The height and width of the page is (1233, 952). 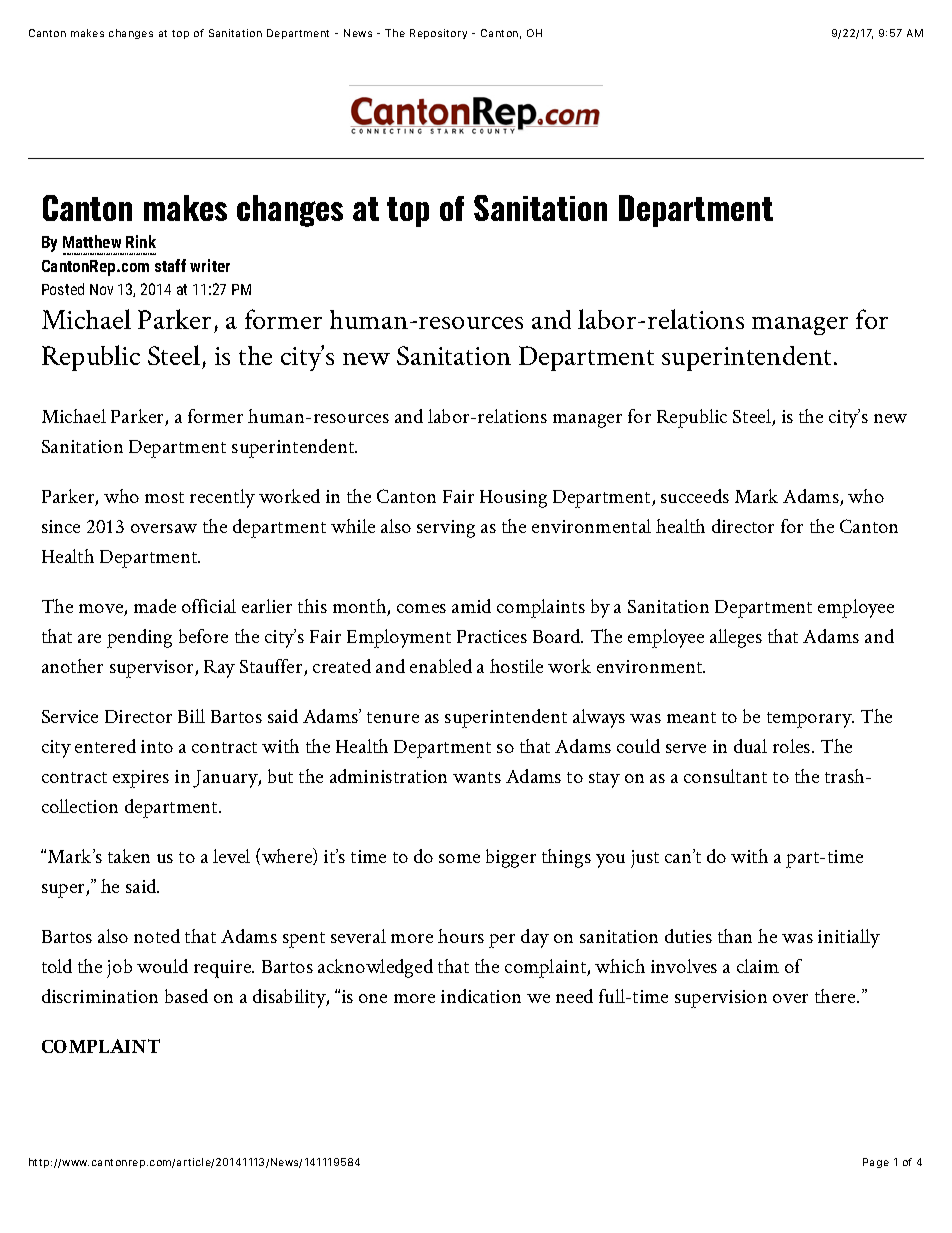 What do you see at coordinates (186, 996) in the page?
I see `based` at bounding box center [186, 996].
